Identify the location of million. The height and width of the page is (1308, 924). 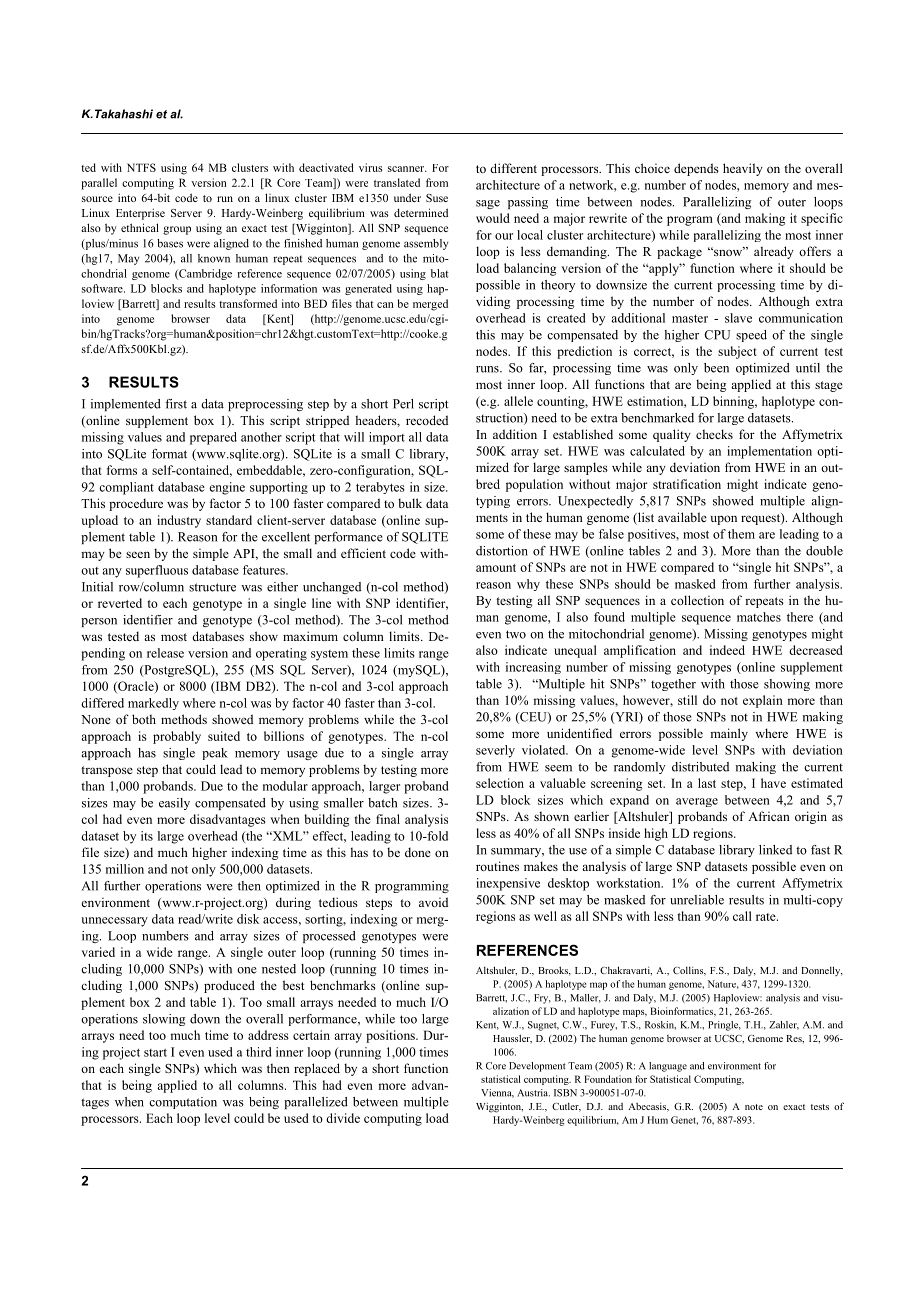
(125, 869).
